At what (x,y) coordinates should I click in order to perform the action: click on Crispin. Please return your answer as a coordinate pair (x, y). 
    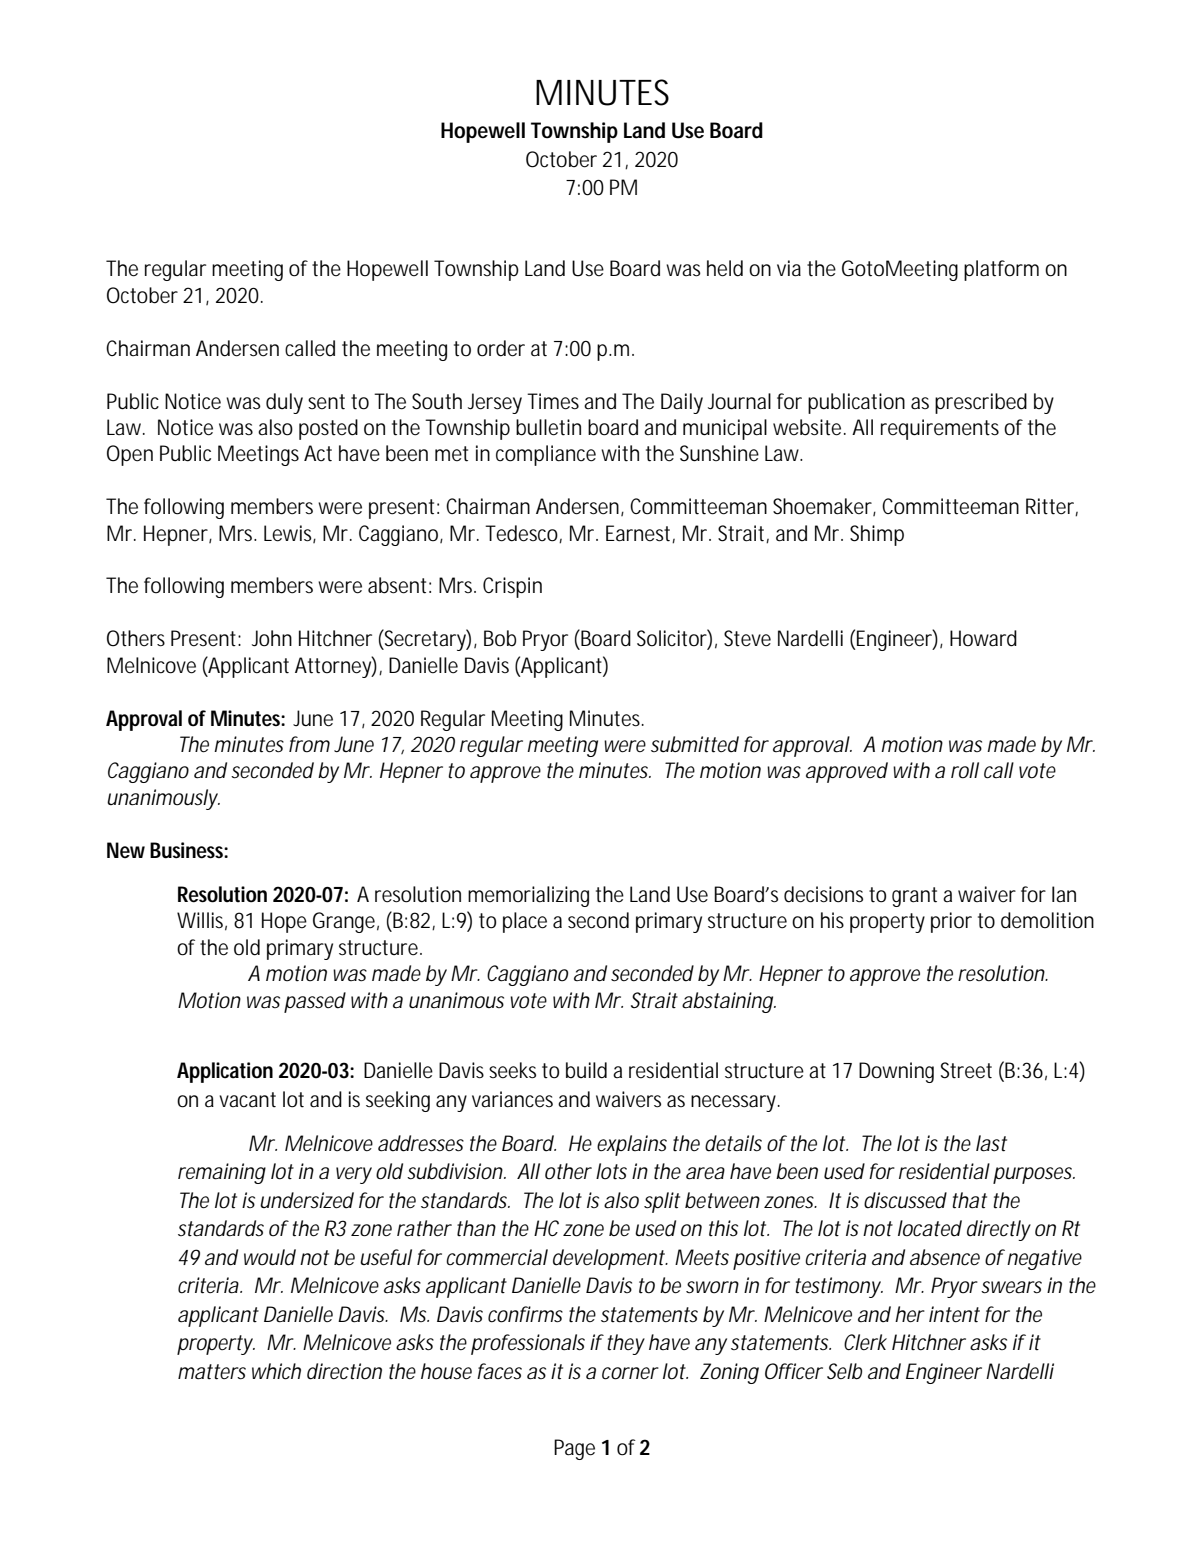
    Looking at the image, I should click on (512, 587).
